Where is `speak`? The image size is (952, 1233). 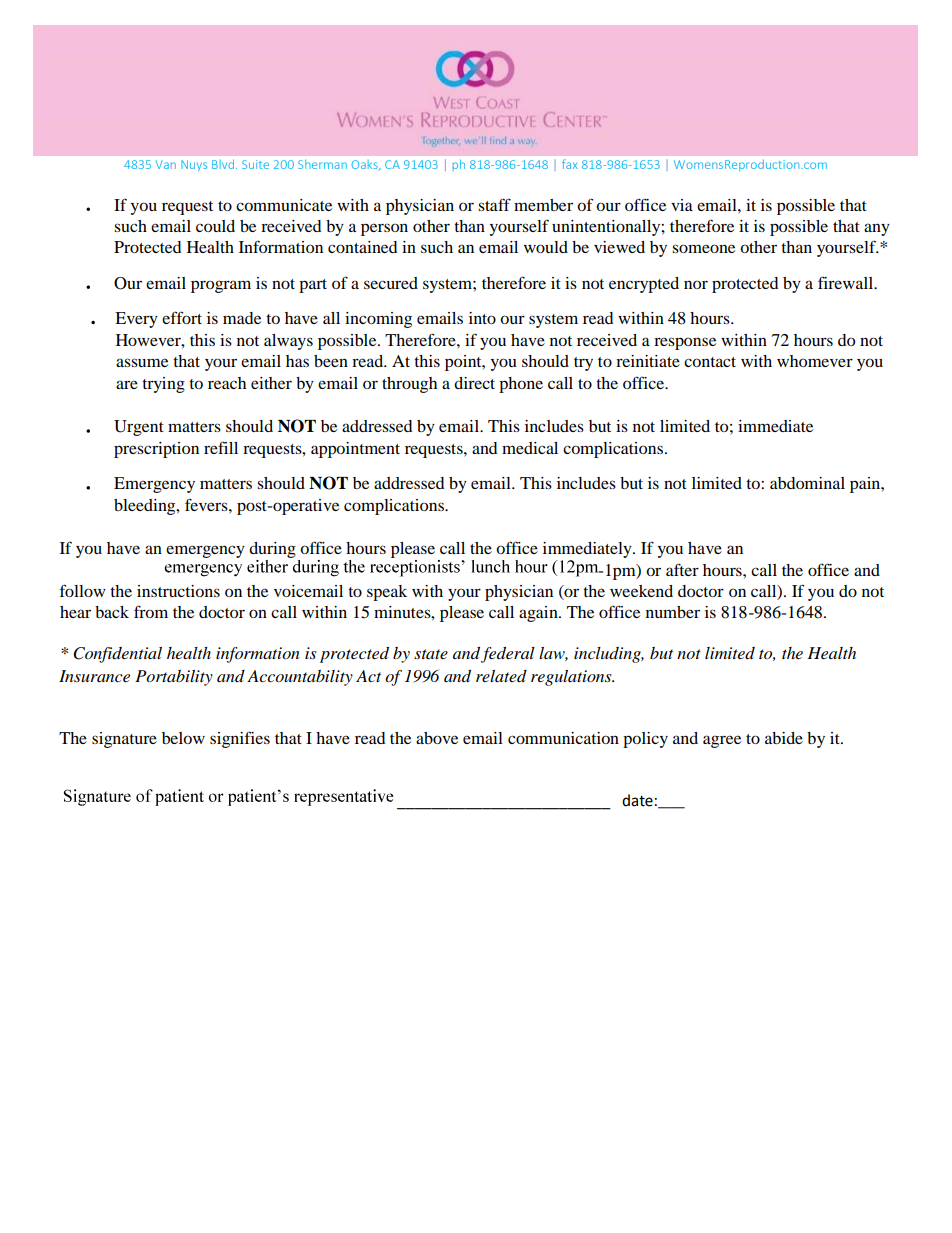 speak is located at coordinates (387, 593).
